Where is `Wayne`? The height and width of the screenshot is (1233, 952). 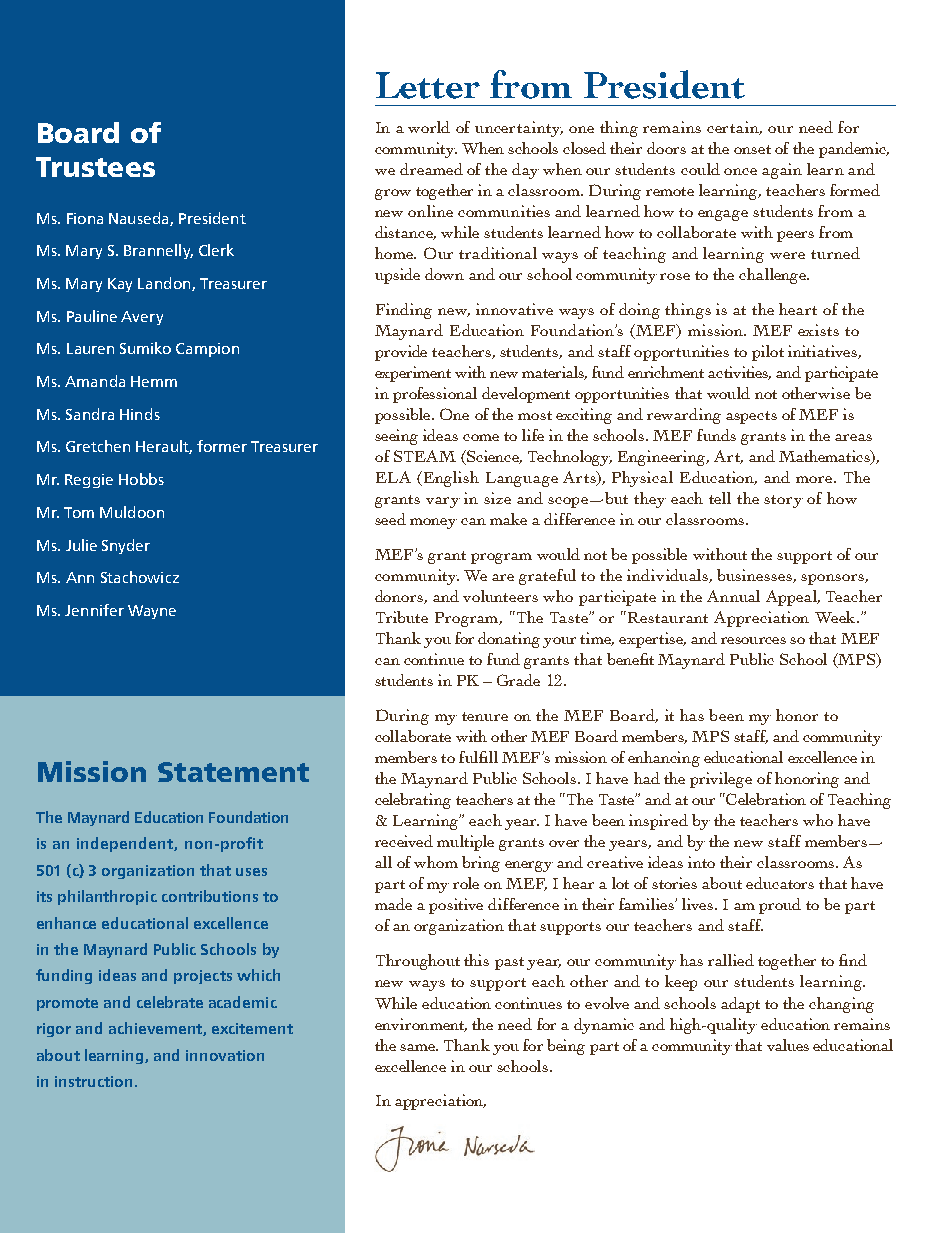 Wayne is located at coordinates (152, 612).
